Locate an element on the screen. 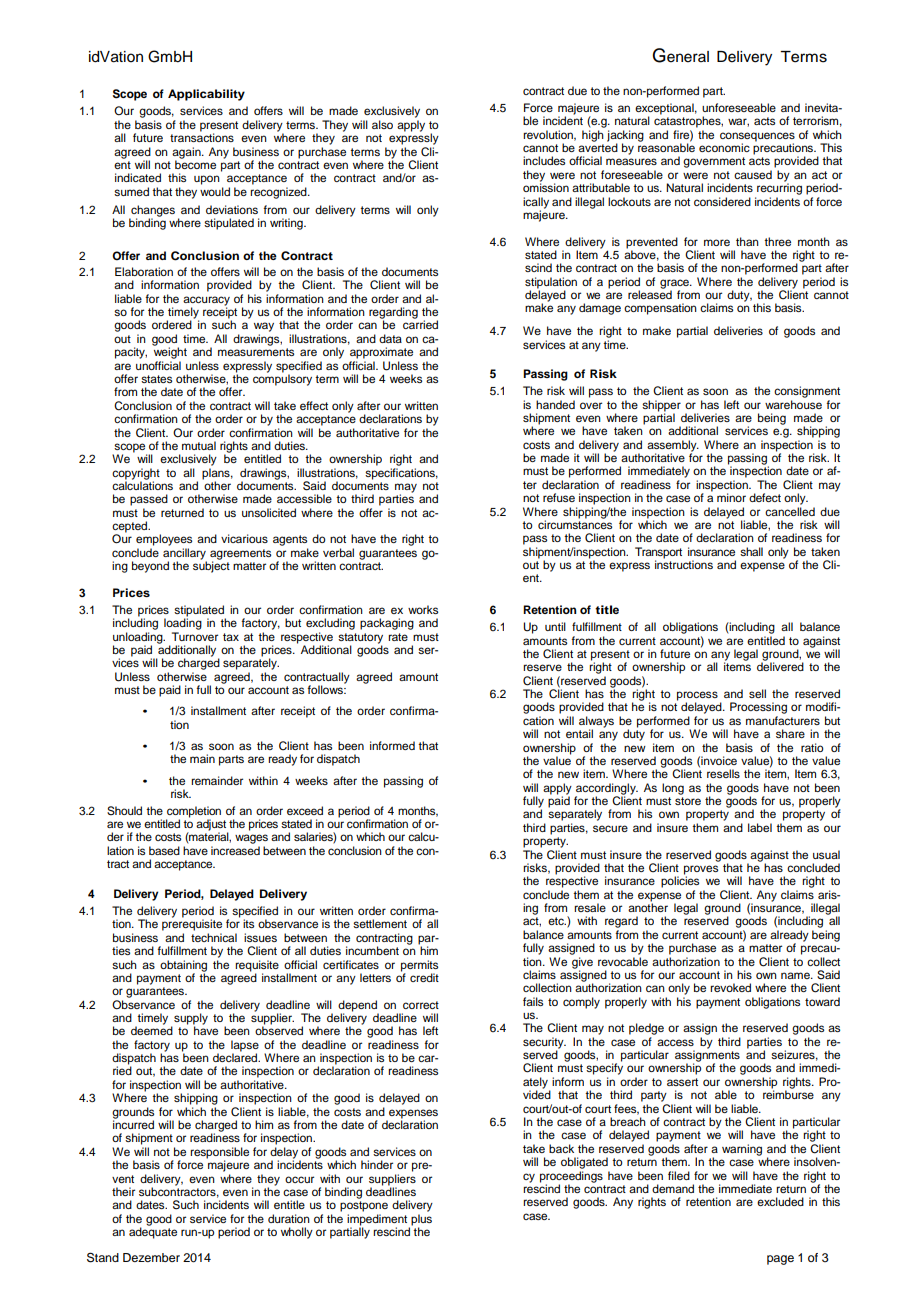 The image size is (924, 1309). label is located at coordinates (760, 827).
